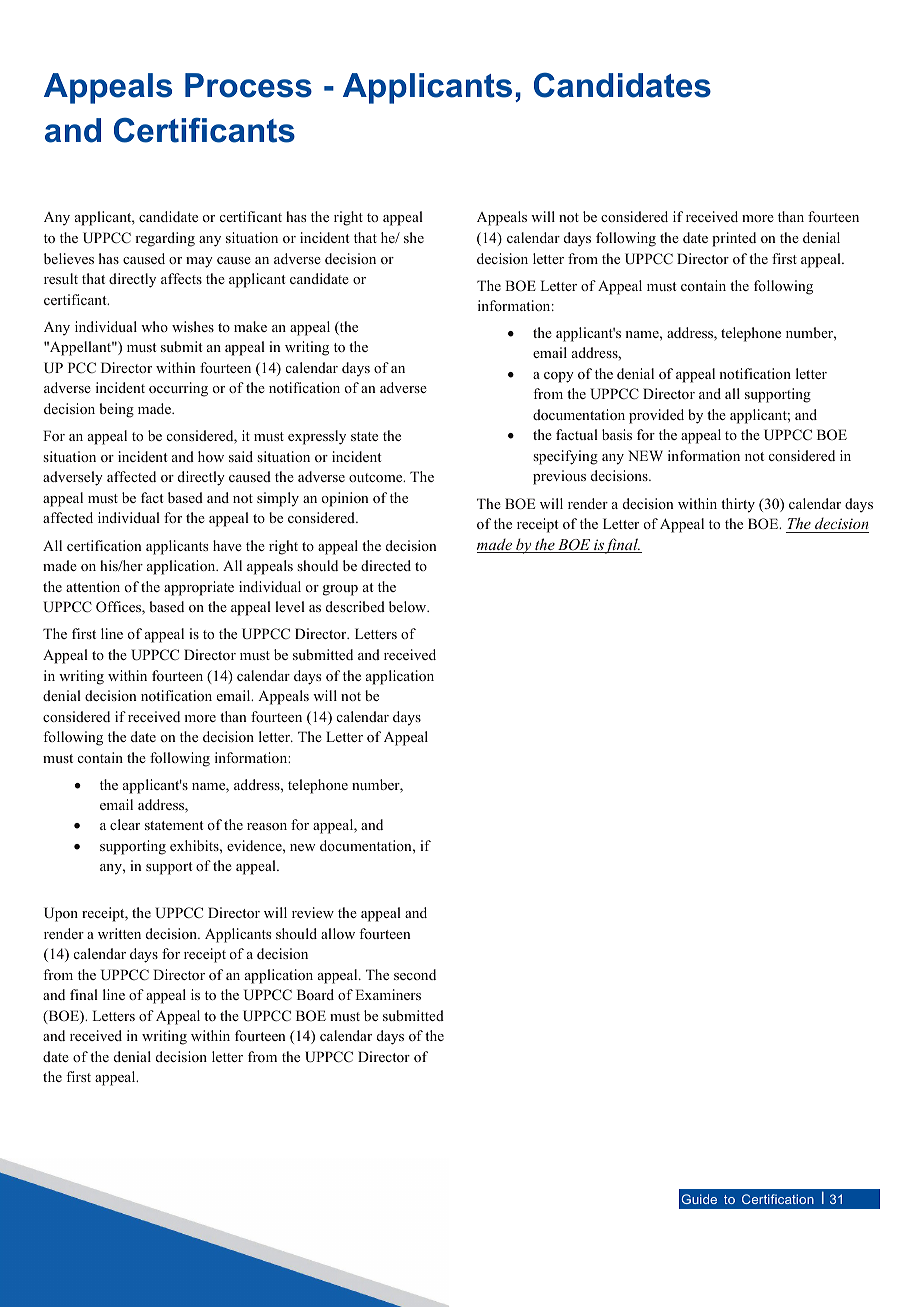  Describe the element at coordinates (248, 85) in the screenshot. I see `Process` at that location.
